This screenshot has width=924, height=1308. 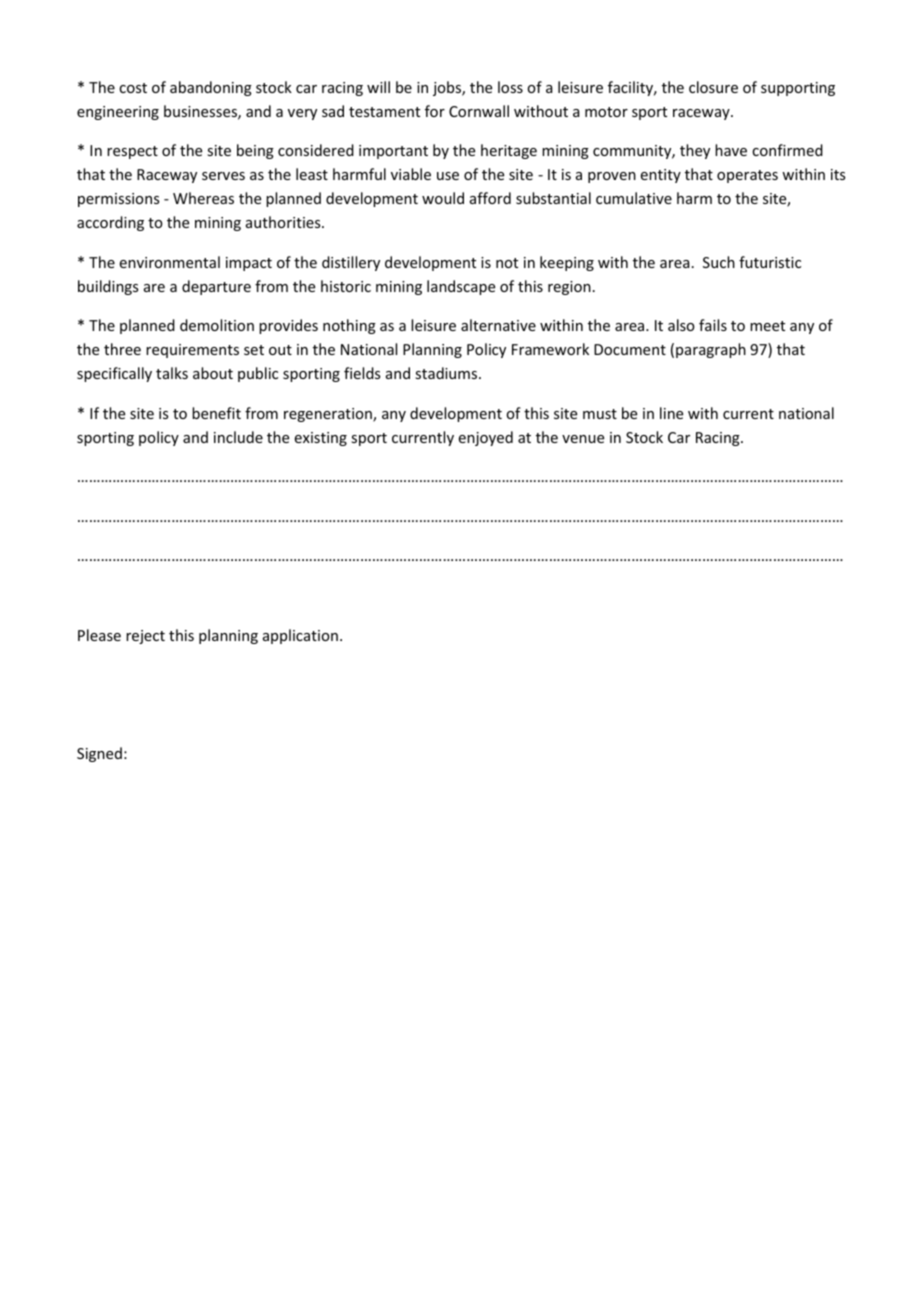 I want to click on enjoyed, so click(x=486, y=438).
